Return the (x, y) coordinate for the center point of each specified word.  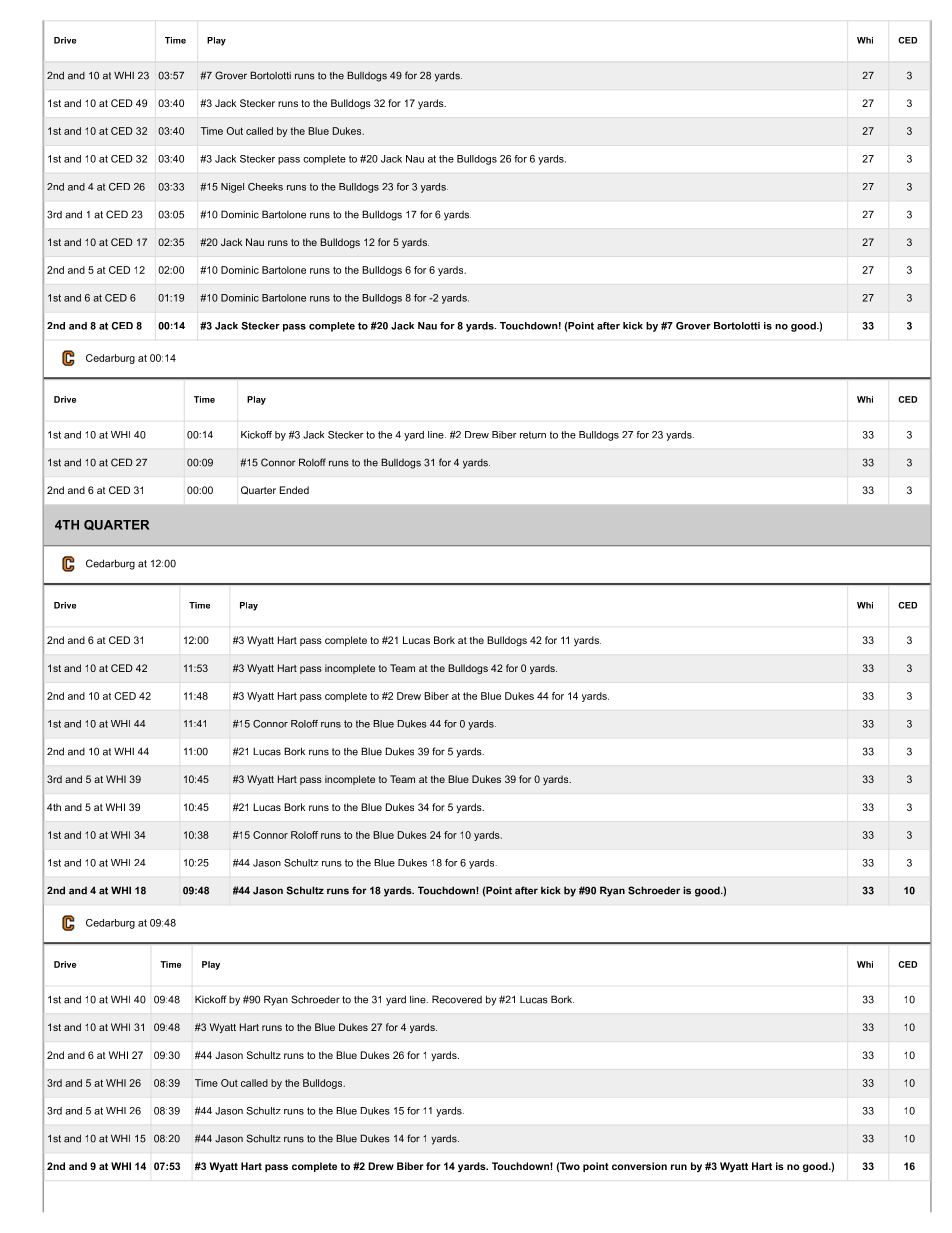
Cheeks (265, 187)
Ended (294, 490)
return (533, 435)
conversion (639, 1166)
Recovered (457, 999)
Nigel (232, 188)
